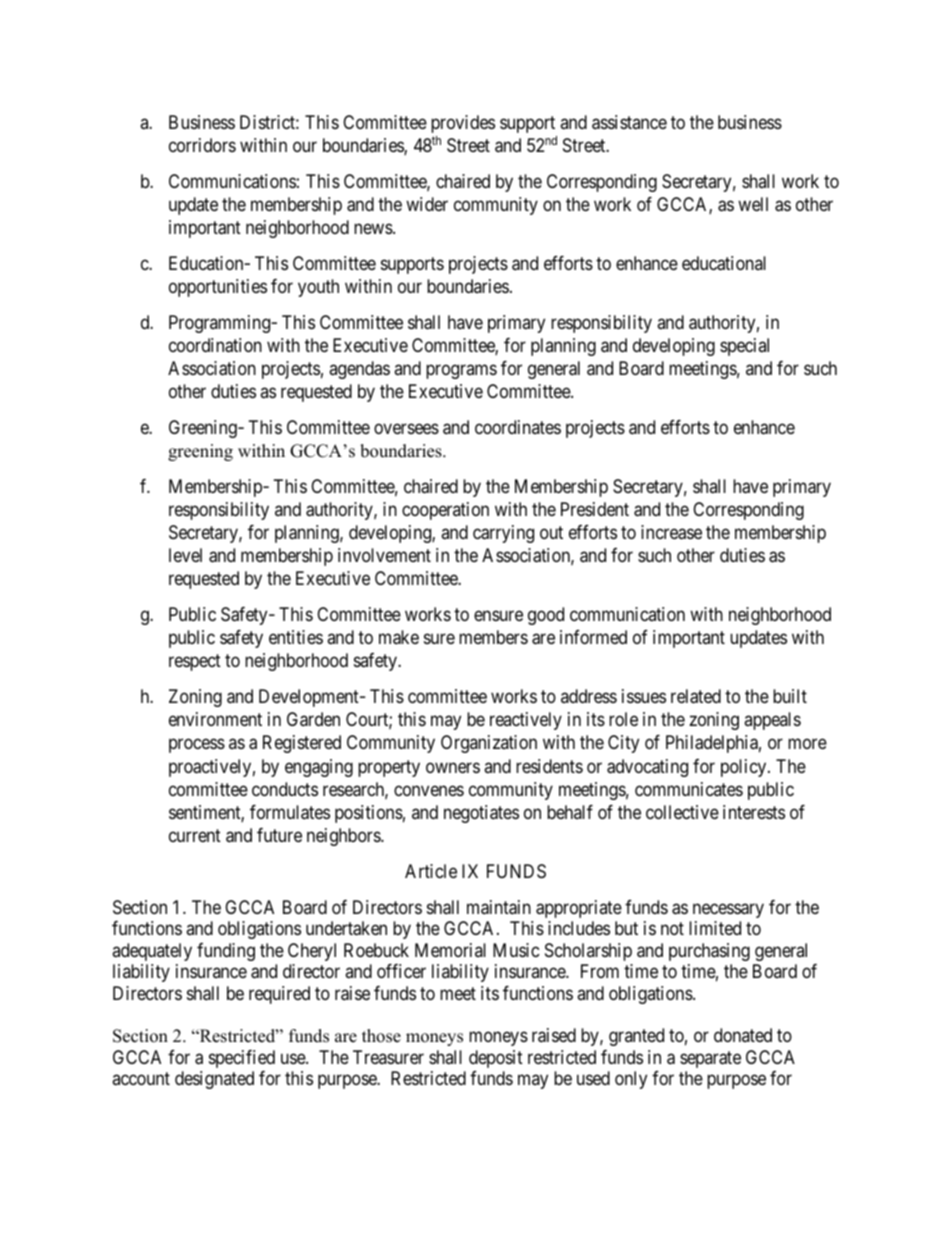  Describe the element at coordinates (463, 124) in the document. I see `provides` at that location.
